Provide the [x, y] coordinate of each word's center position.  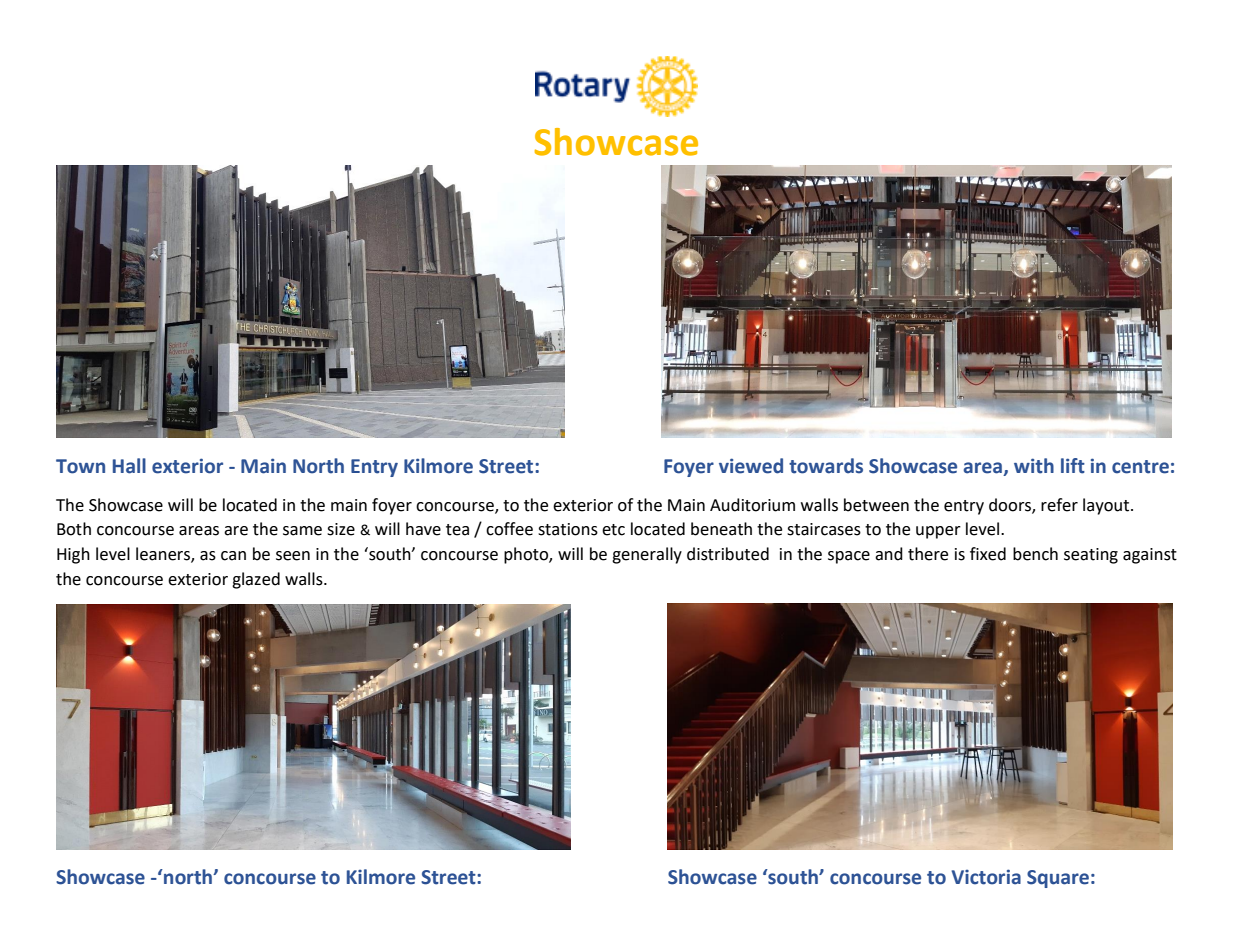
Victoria [986, 877]
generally [647, 555]
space [849, 557]
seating [1091, 556]
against [1150, 556]
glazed [256, 580]
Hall [129, 466]
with [1034, 466]
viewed [751, 466]
